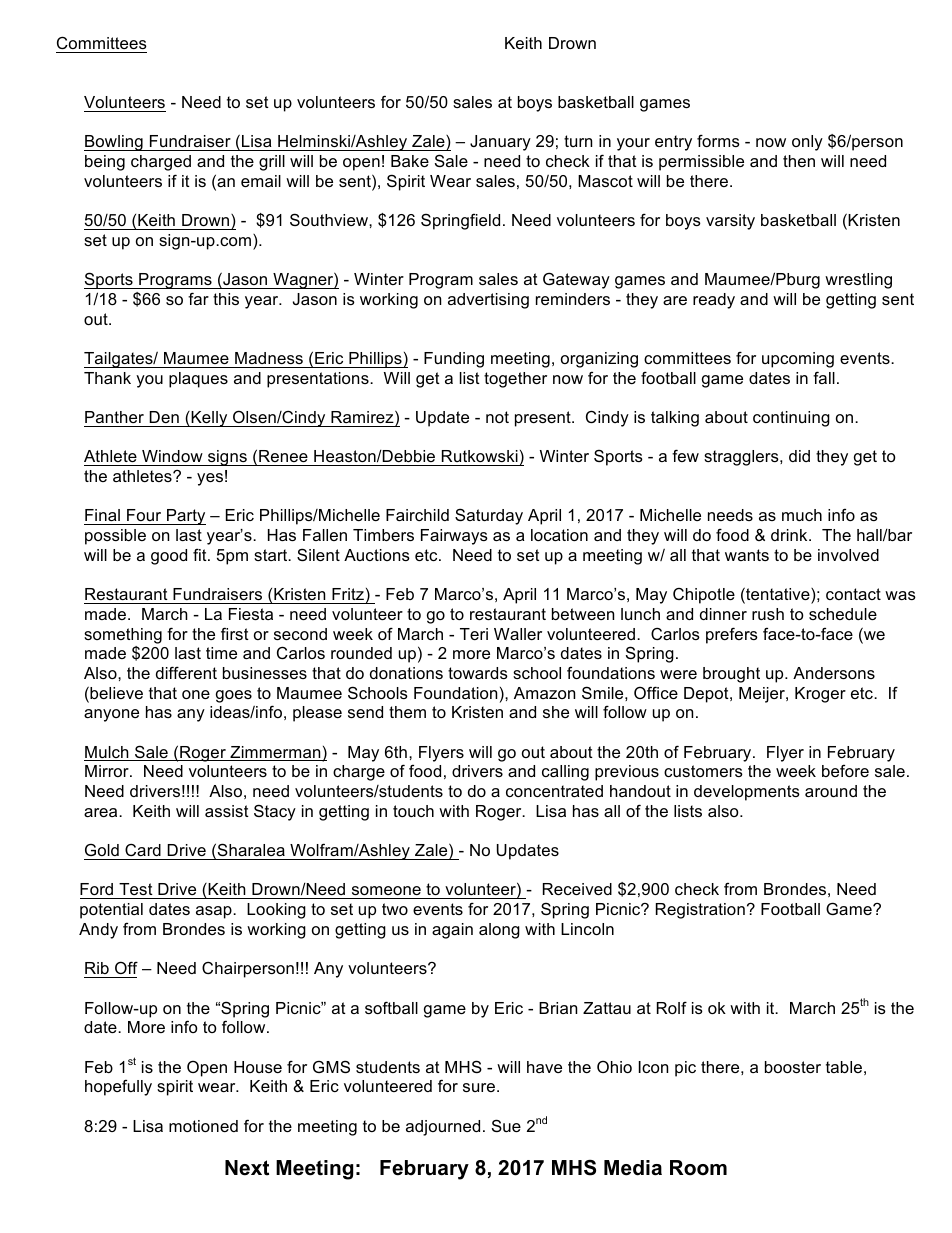  Describe the element at coordinates (799, 161) in the screenshot. I see `then` at that location.
